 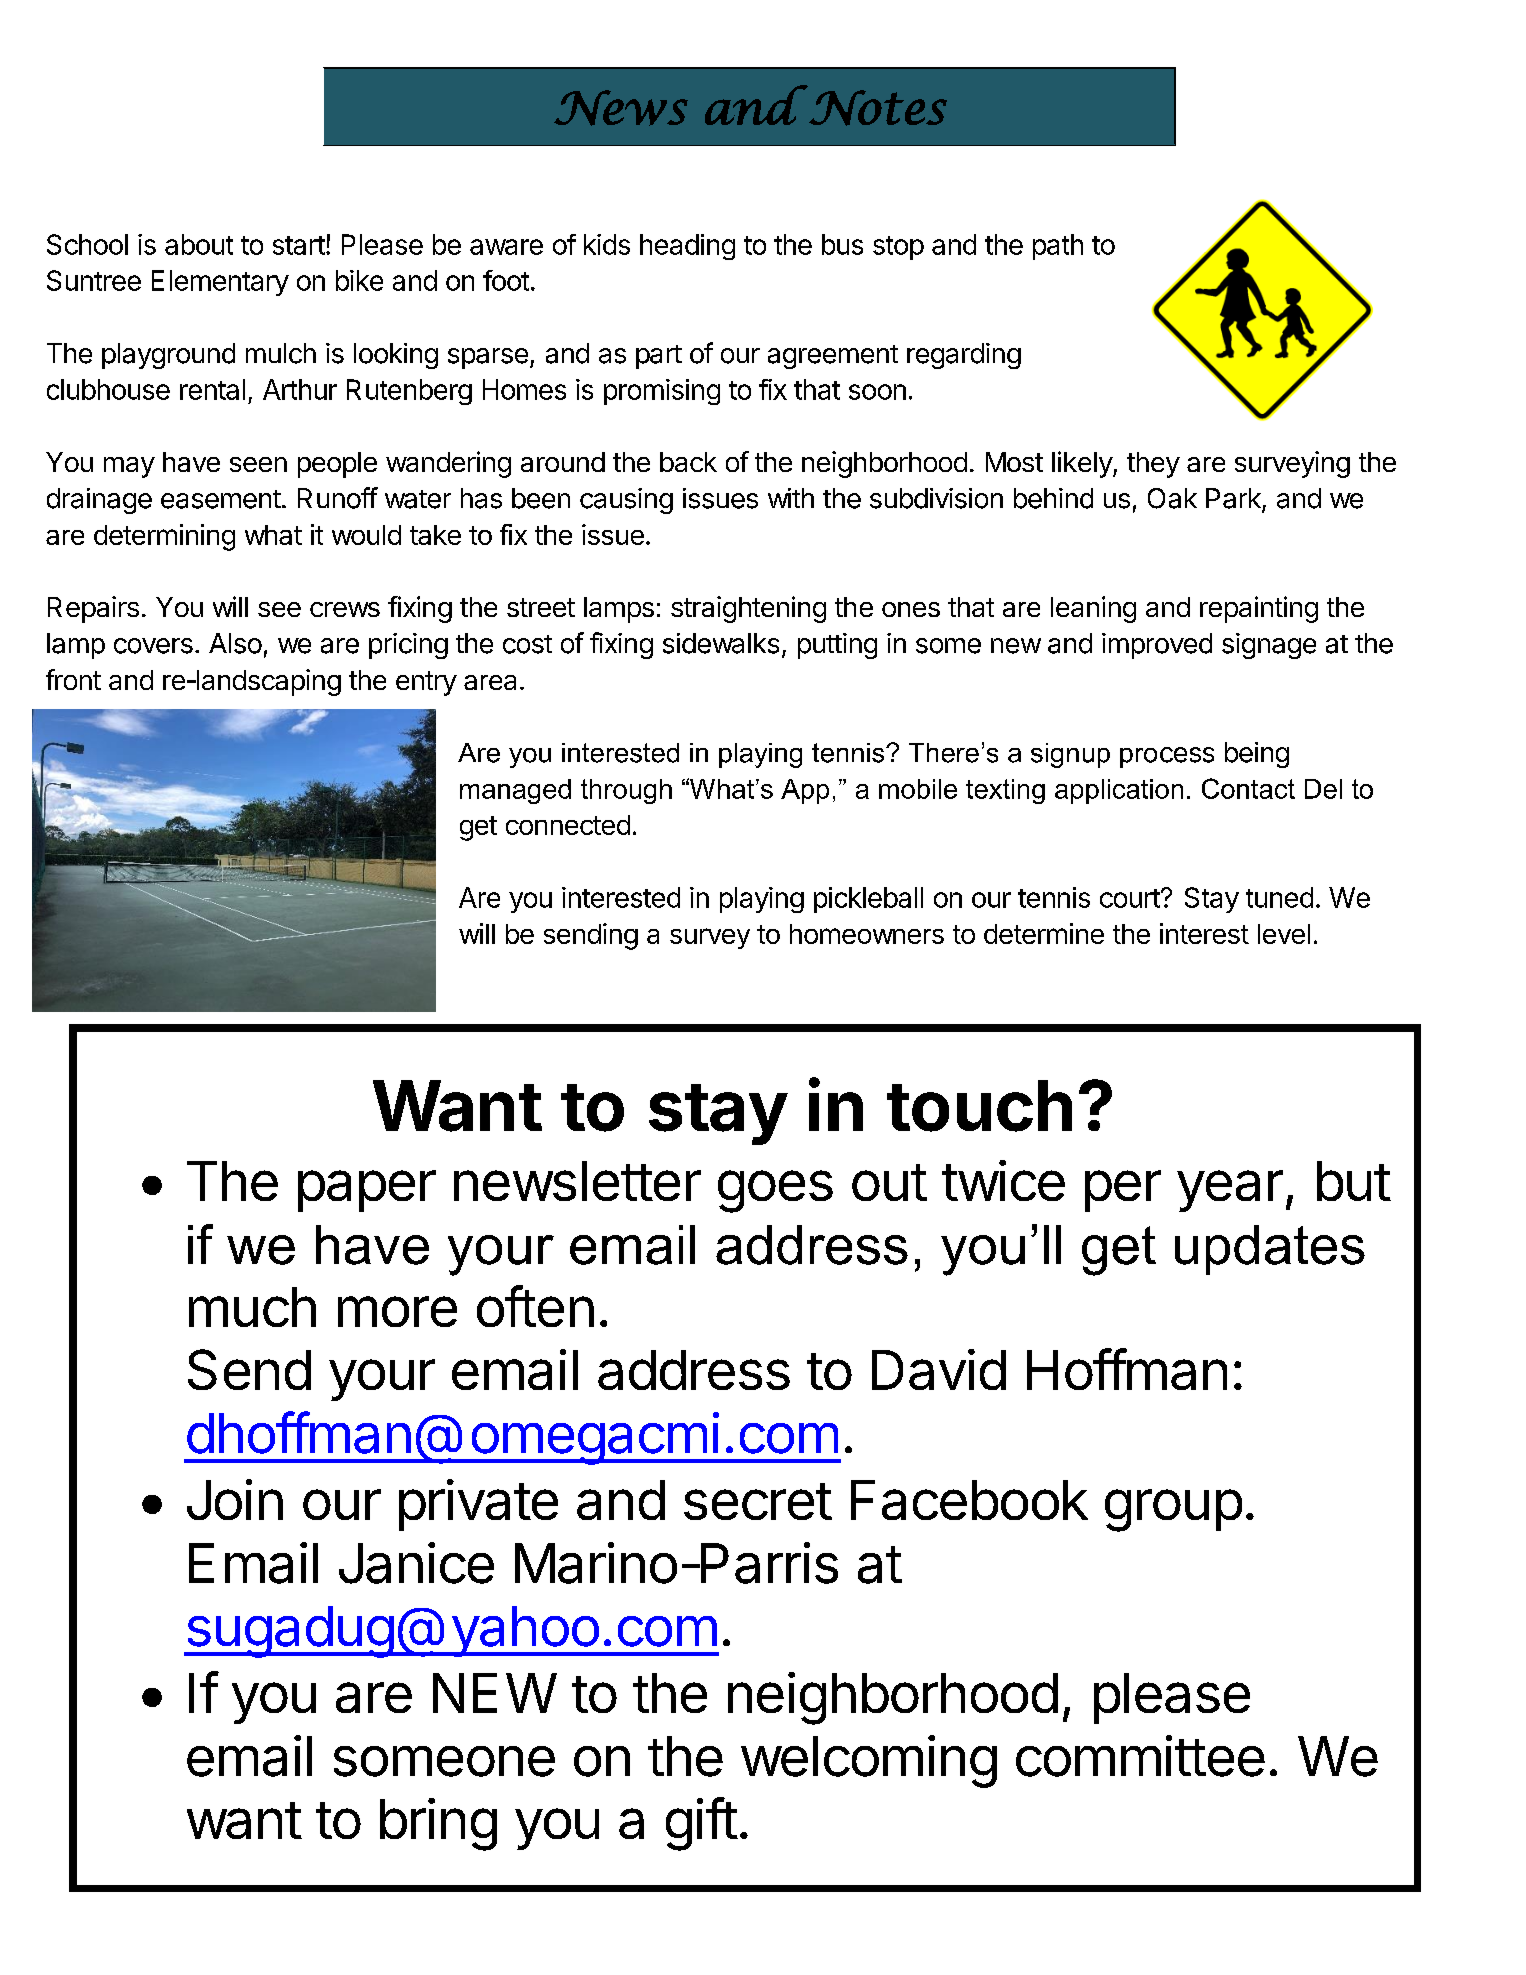 I want to click on bring, so click(x=438, y=1824).
